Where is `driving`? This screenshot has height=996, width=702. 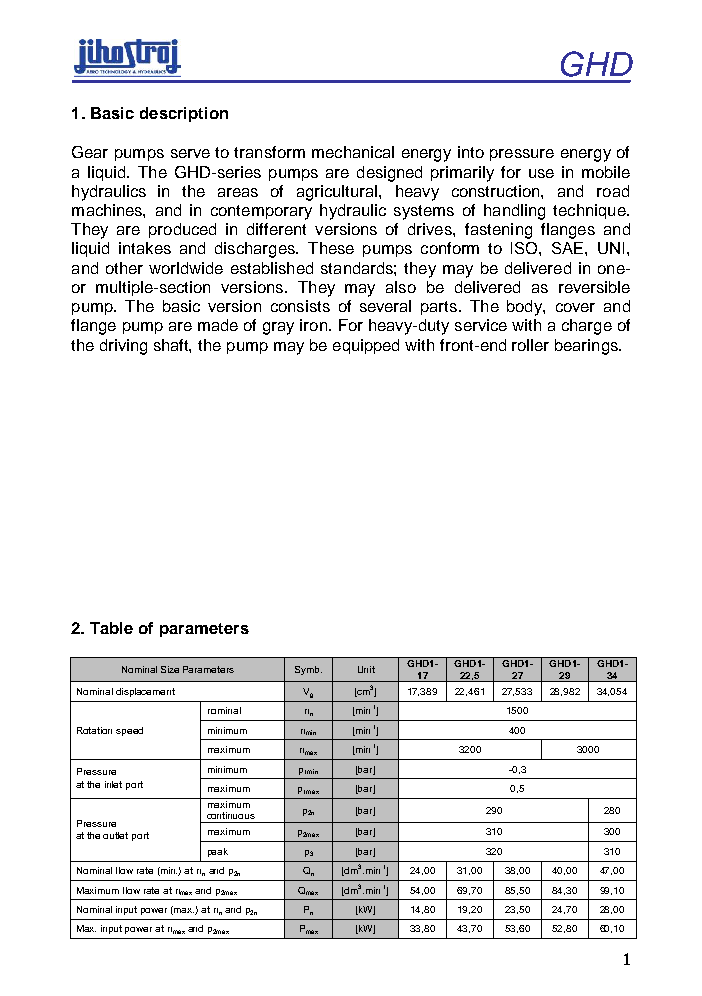 driving is located at coordinates (123, 347).
